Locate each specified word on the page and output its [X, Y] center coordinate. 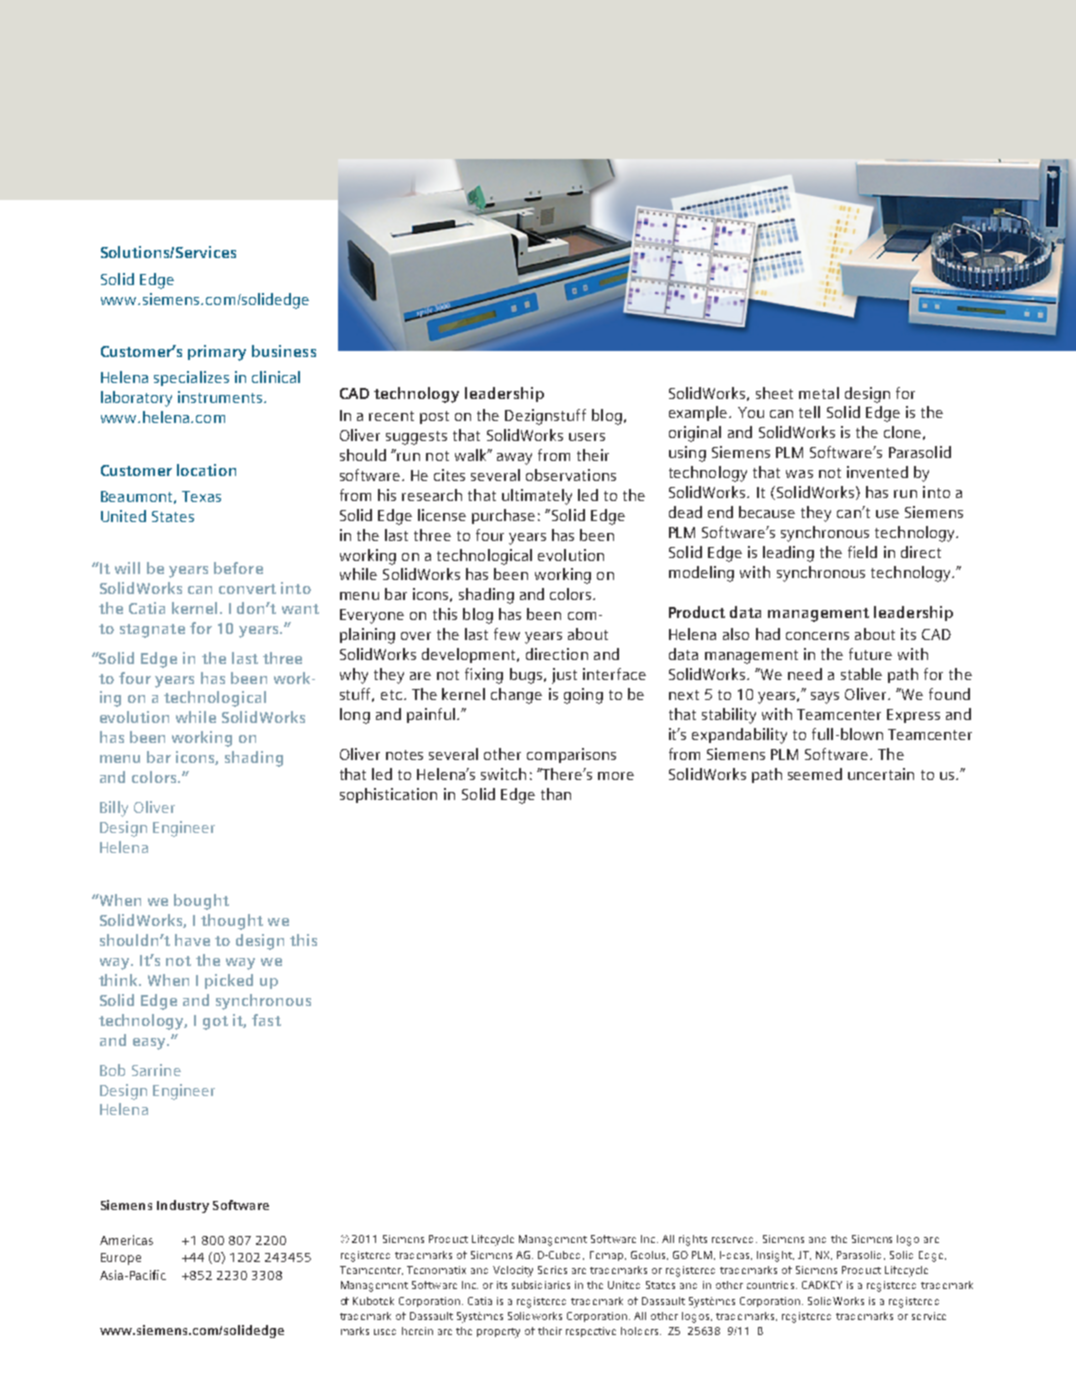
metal [819, 393]
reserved [734, 1240]
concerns [817, 636]
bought [201, 902]
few [507, 634]
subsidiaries [541, 1285]
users [587, 437]
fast [266, 1020]
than [556, 794]
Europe [121, 1259]
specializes [191, 378]
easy [151, 1044]
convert [247, 589]
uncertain [881, 774]
